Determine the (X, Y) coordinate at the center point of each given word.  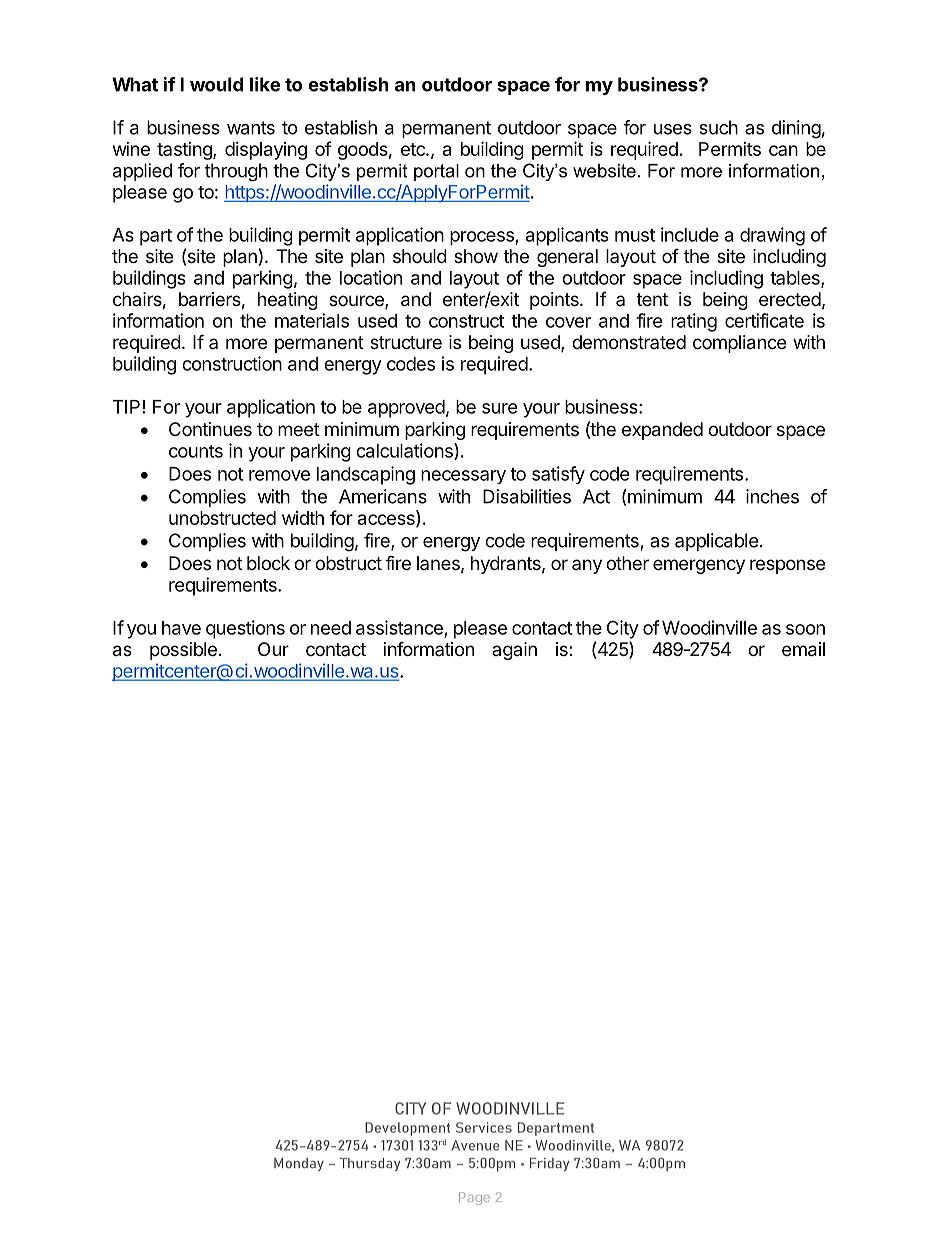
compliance (739, 344)
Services (484, 1127)
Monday (299, 1164)
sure (500, 408)
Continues (210, 429)
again (514, 651)
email (803, 649)
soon (805, 629)
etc (414, 149)
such (718, 127)
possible (183, 651)
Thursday (370, 1164)
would (216, 84)
